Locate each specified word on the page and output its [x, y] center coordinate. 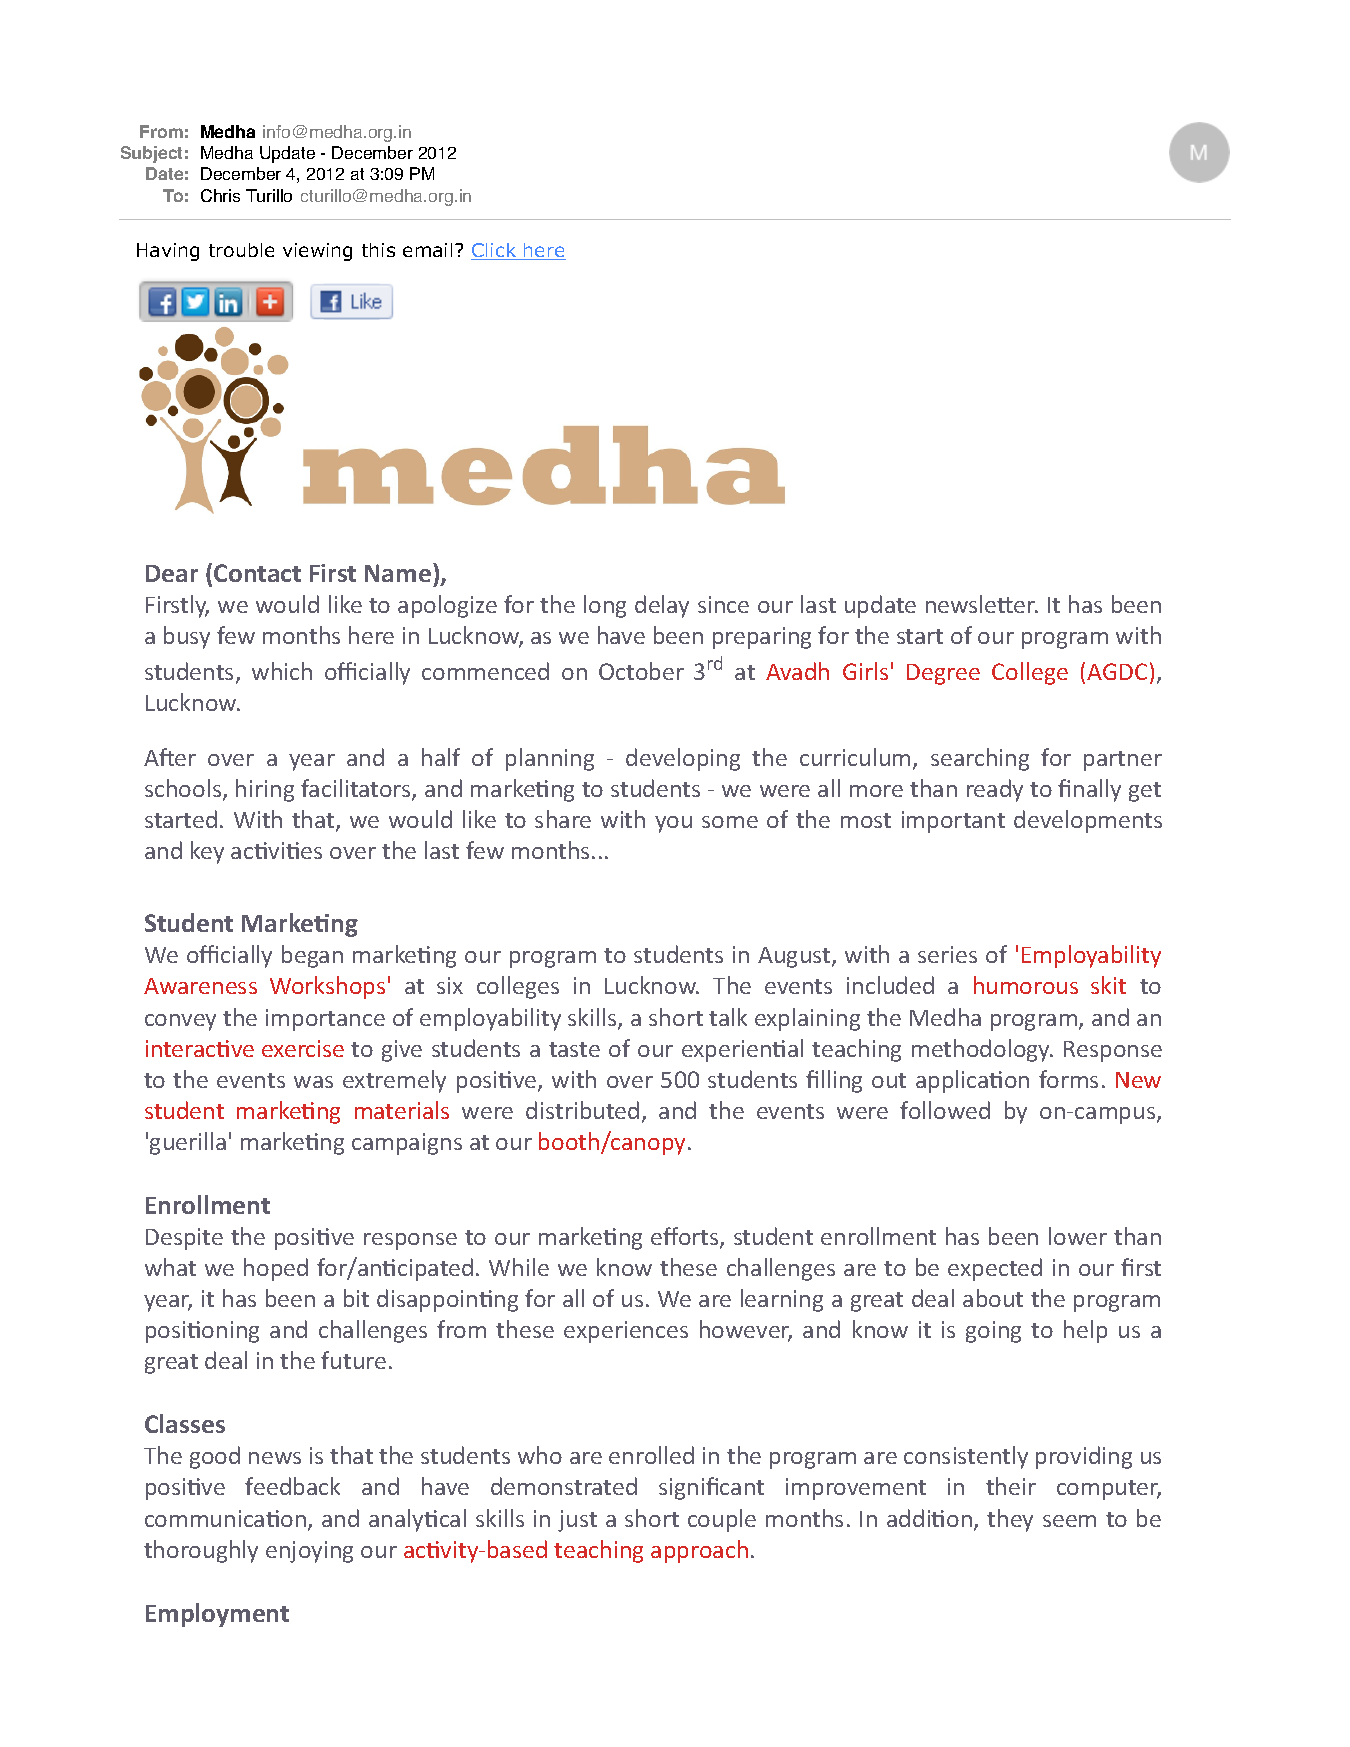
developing [683, 759]
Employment [217, 1615]
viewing [317, 252]
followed [945, 1110]
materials [402, 1110]
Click [495, 251]
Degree [943, 674]
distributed [582, 1110]
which [282, 671]
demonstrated [564, 1486]
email [427, 250]
